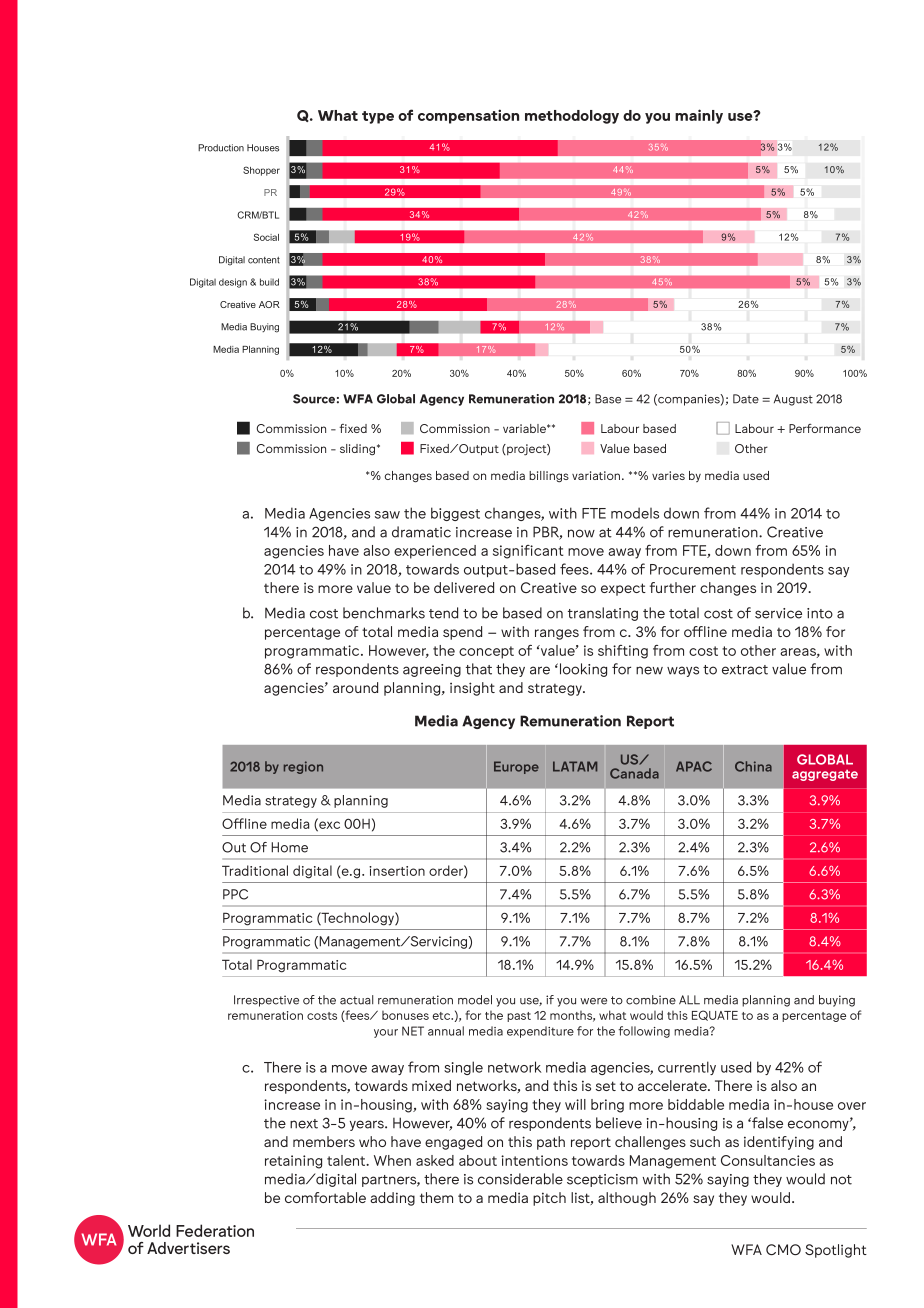 The width and height of the document is (924, 1308). What do you see at coordinates (215, 1230) in the document?
I see `Federation` at bounding box center [215, 1230].
